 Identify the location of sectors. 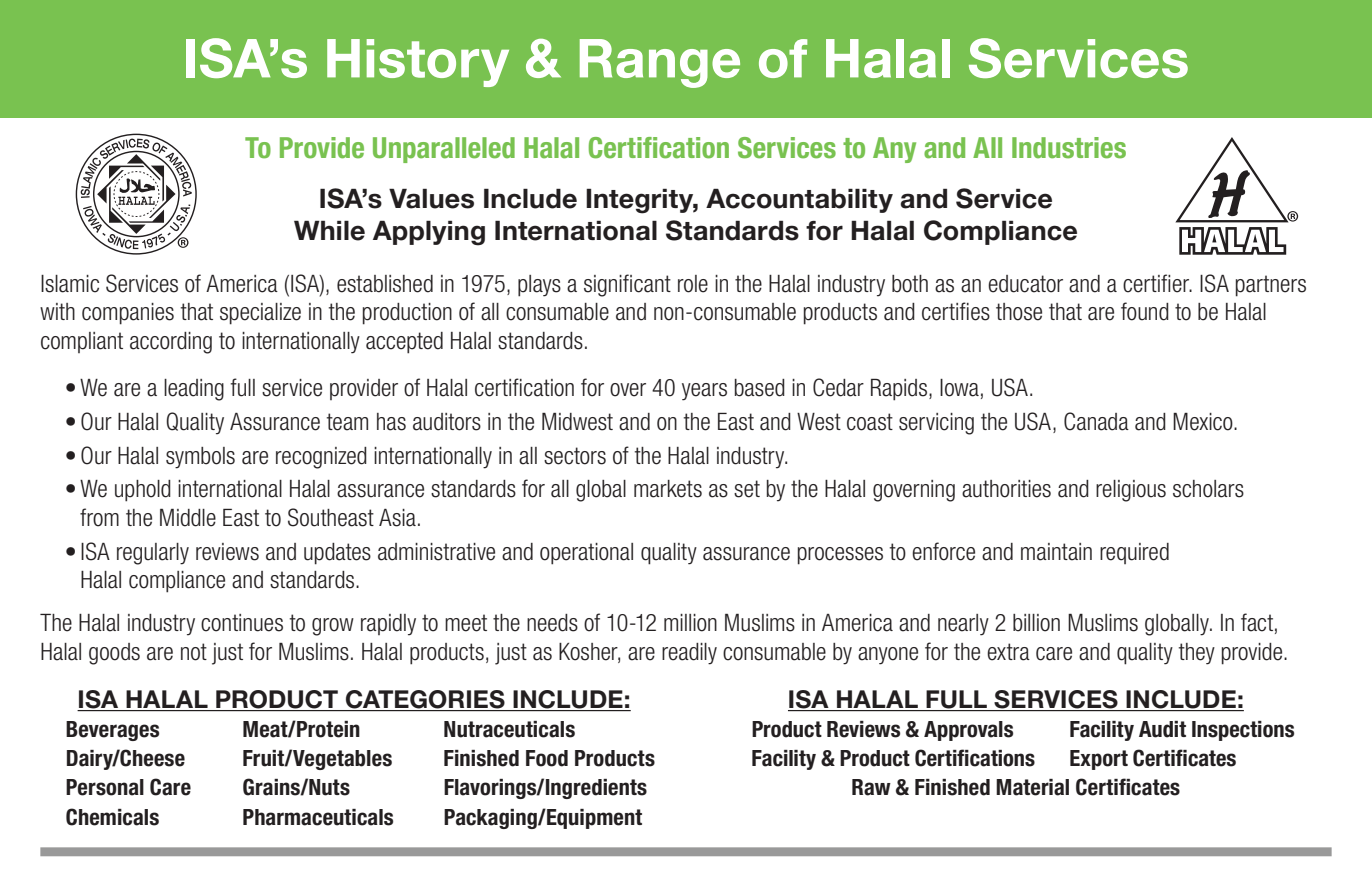
(575, 456).
